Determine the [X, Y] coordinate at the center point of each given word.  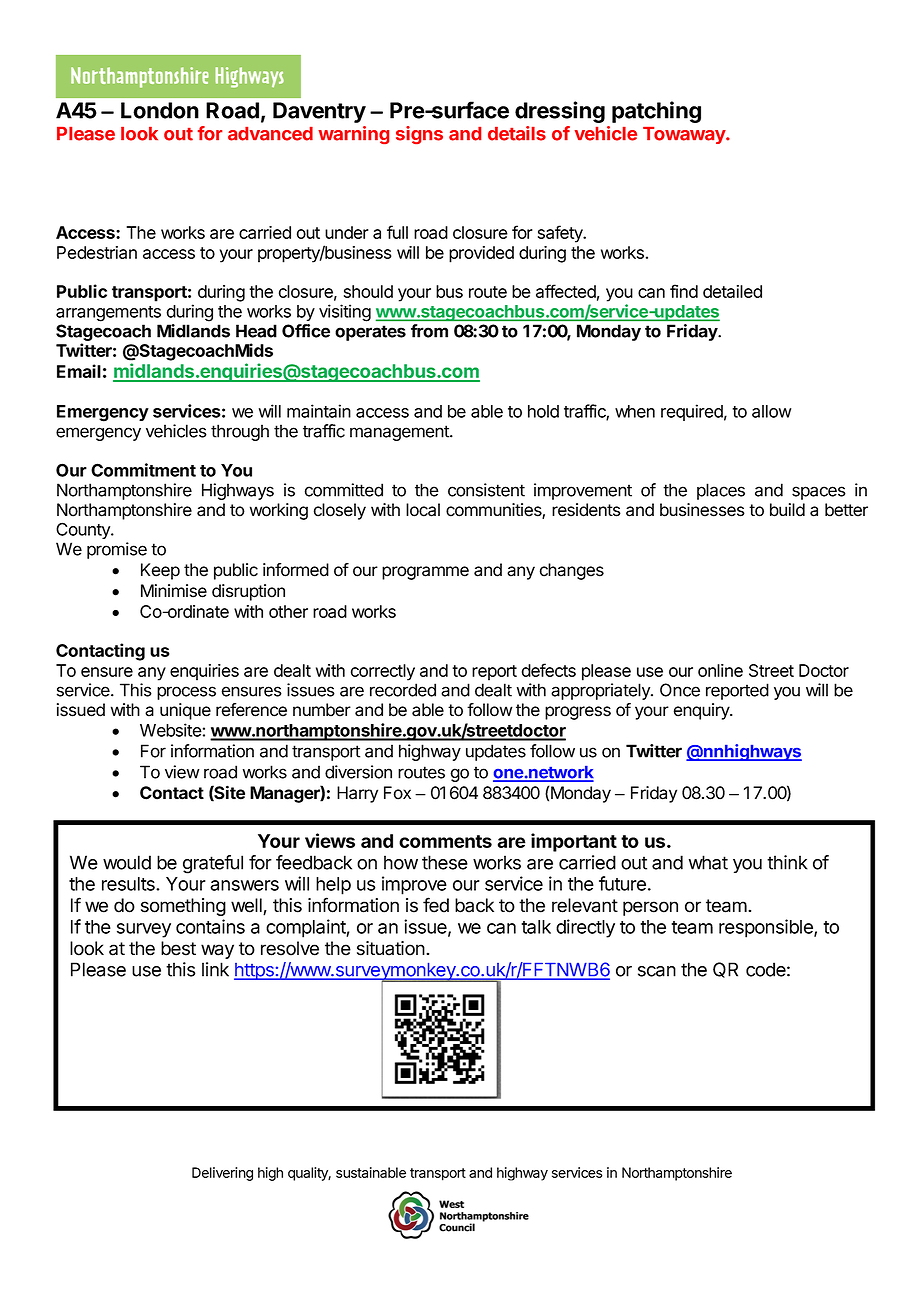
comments [445, 841]
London [160, 110]
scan [657, 971]
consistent [486, 490]
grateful [213, 864]
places [721, 491]
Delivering [222, 1174]
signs [419, 135]
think [787, 862]
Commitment [143, 470]
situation [391, 948]
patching [656, 112]
